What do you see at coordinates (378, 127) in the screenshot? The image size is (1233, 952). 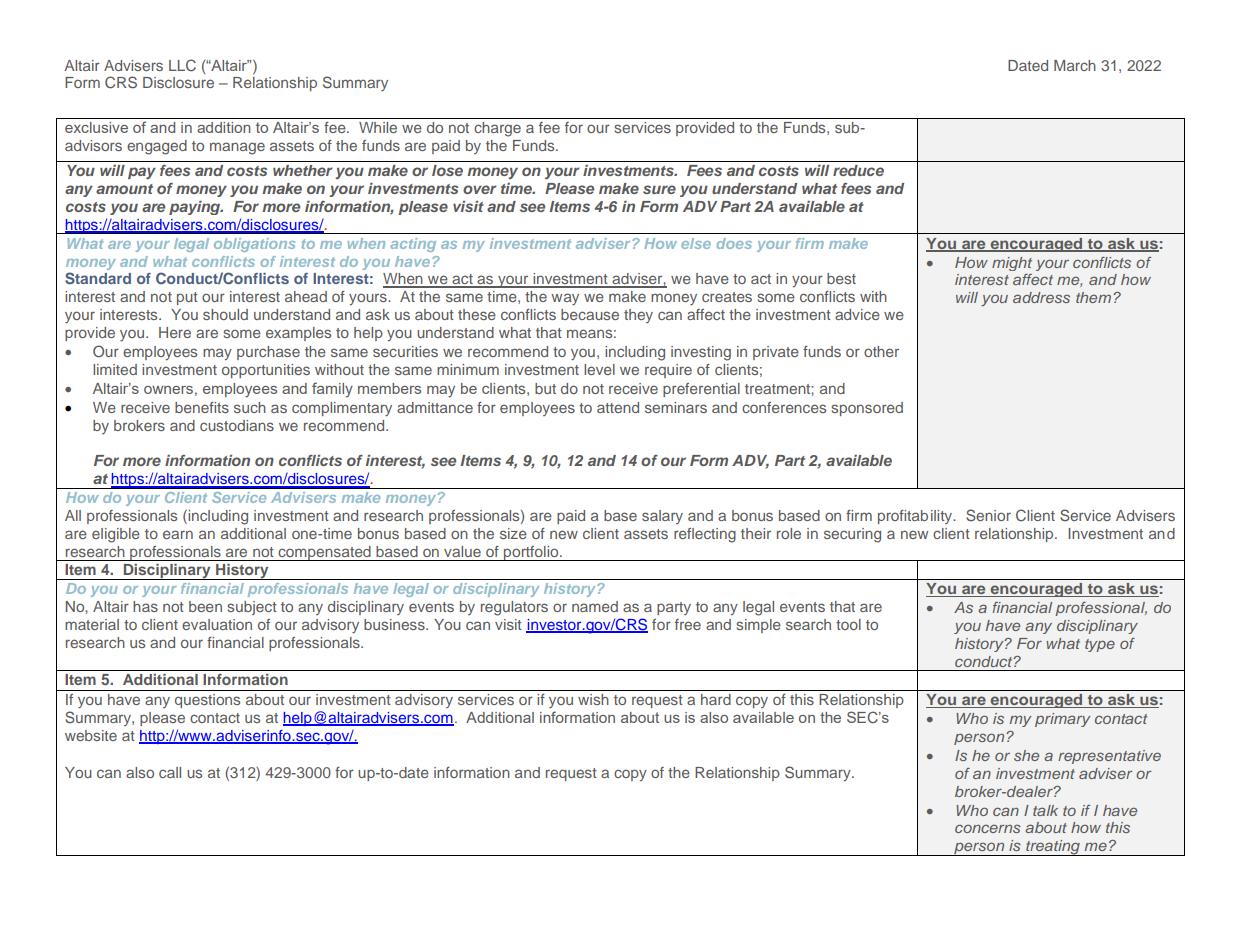 I see `While` at bounding box center [378, 127].
